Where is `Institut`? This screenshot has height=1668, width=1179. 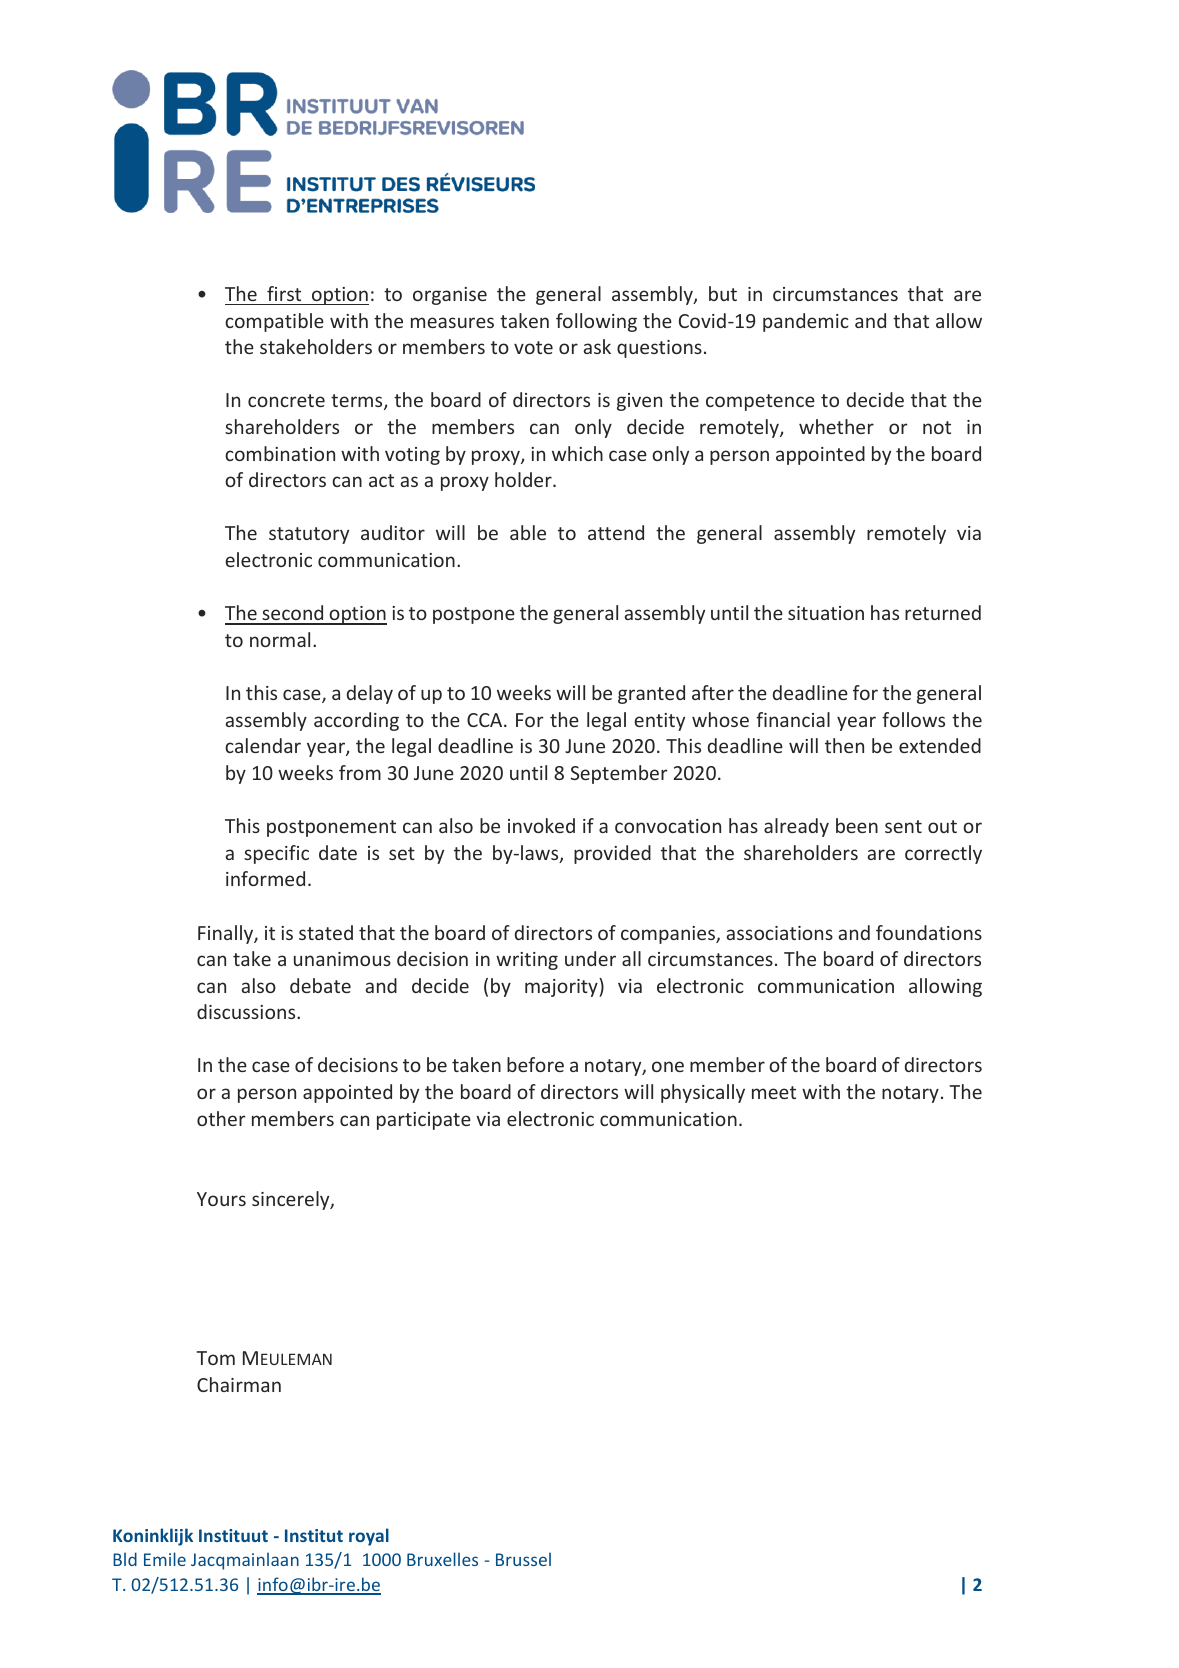 Institut is located at coordinates (314, 1535).
